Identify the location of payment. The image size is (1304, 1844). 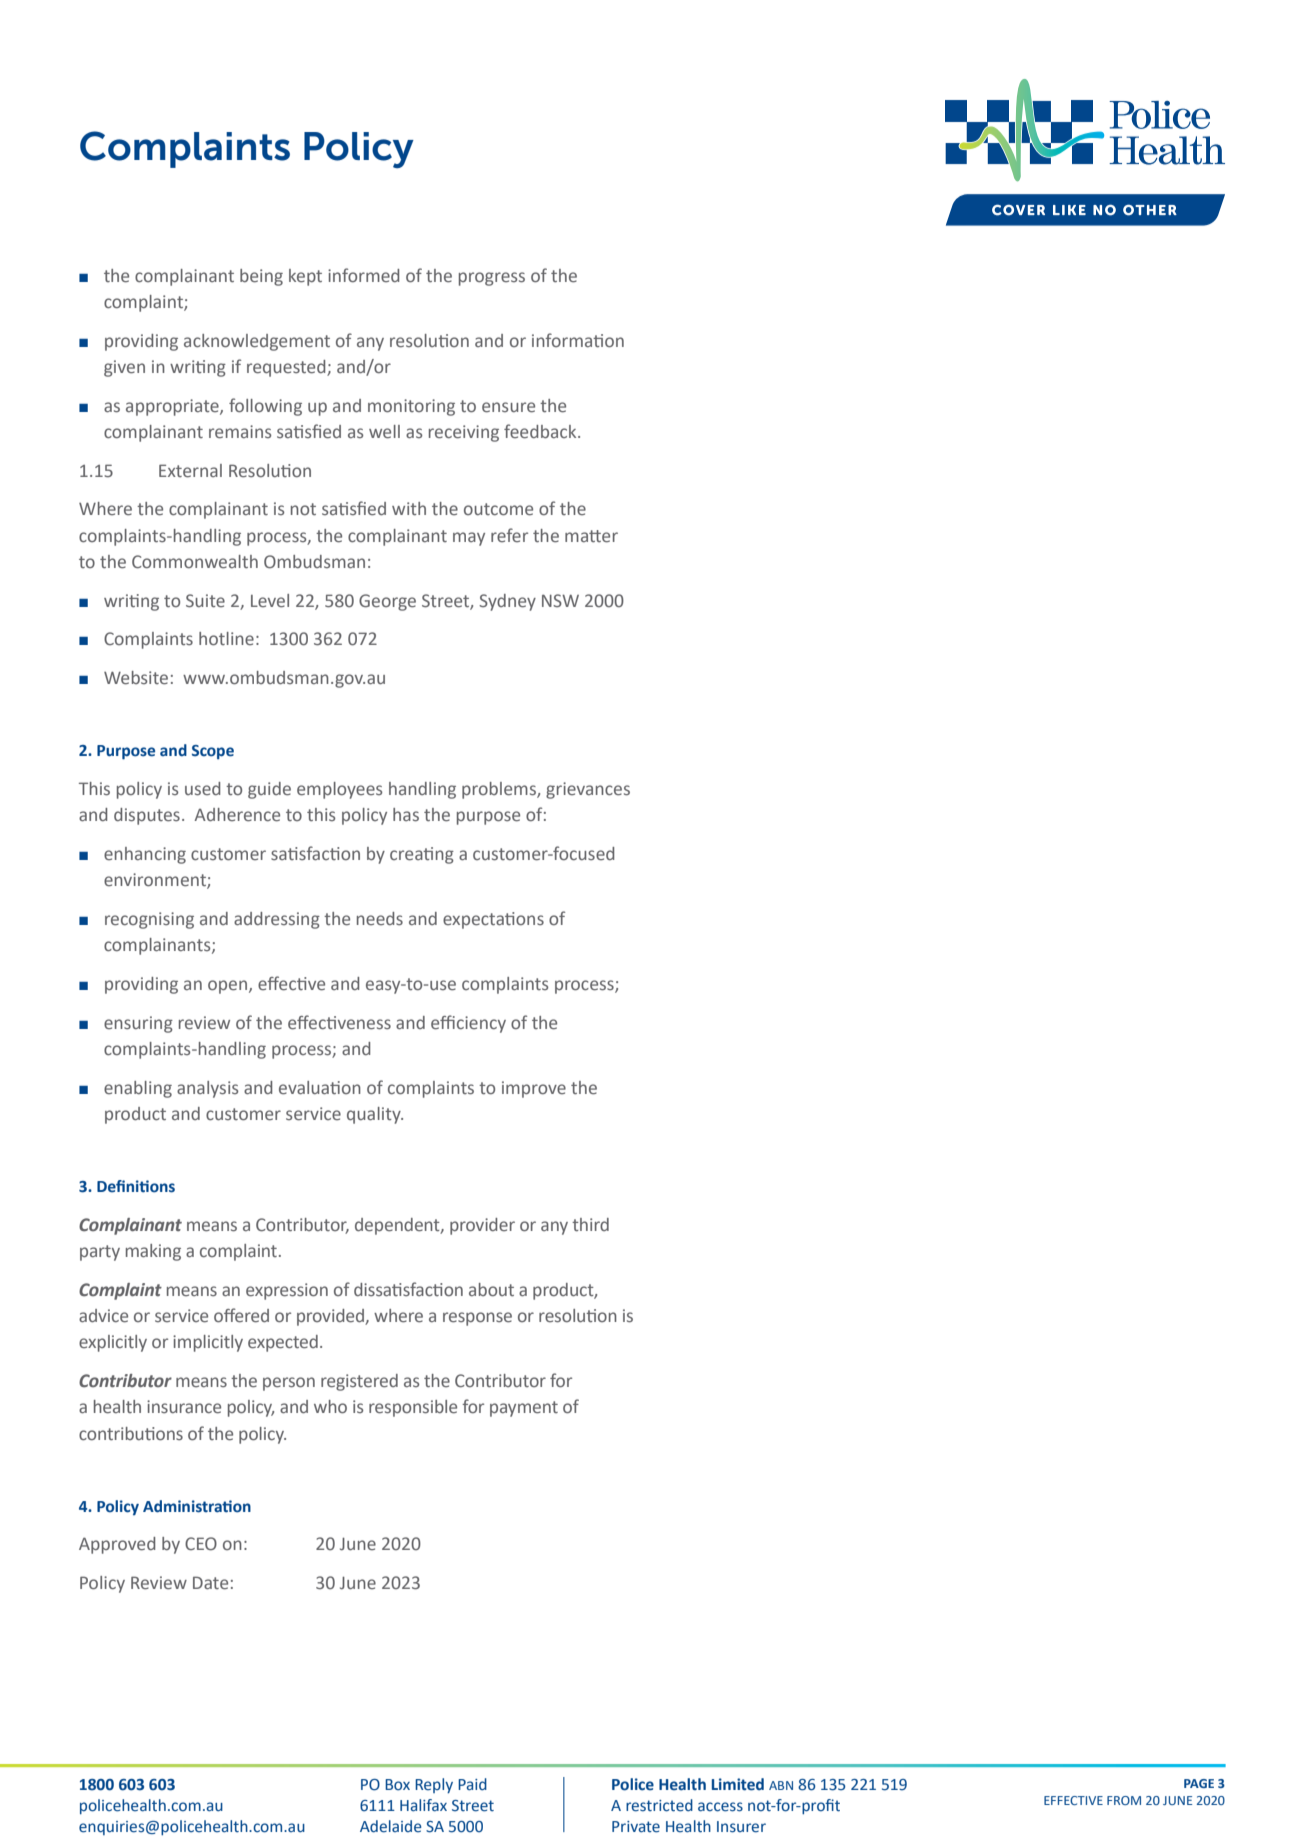
(524, 1409).
